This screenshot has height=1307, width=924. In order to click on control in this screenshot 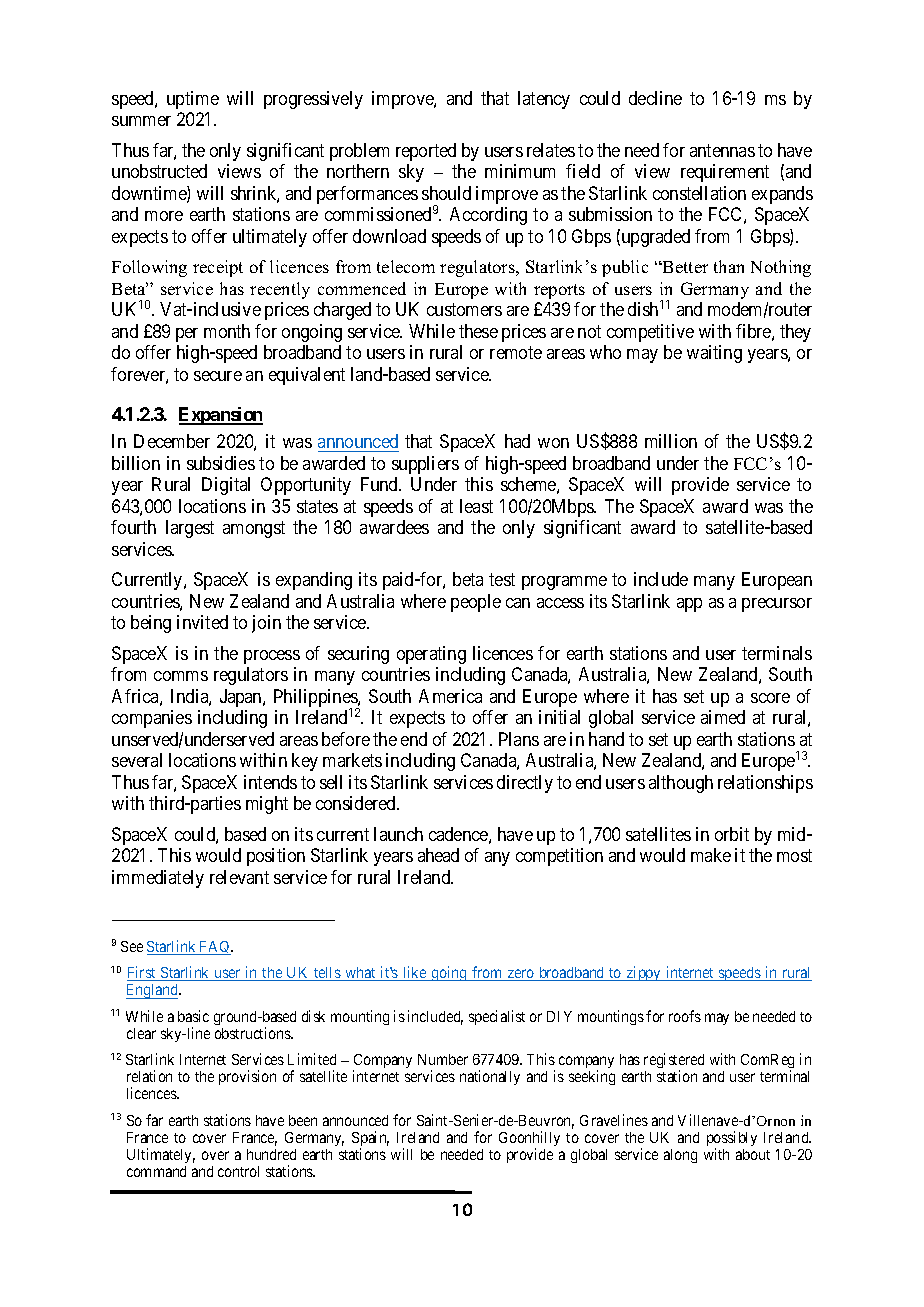, I will do `click(238, 1171)`.
